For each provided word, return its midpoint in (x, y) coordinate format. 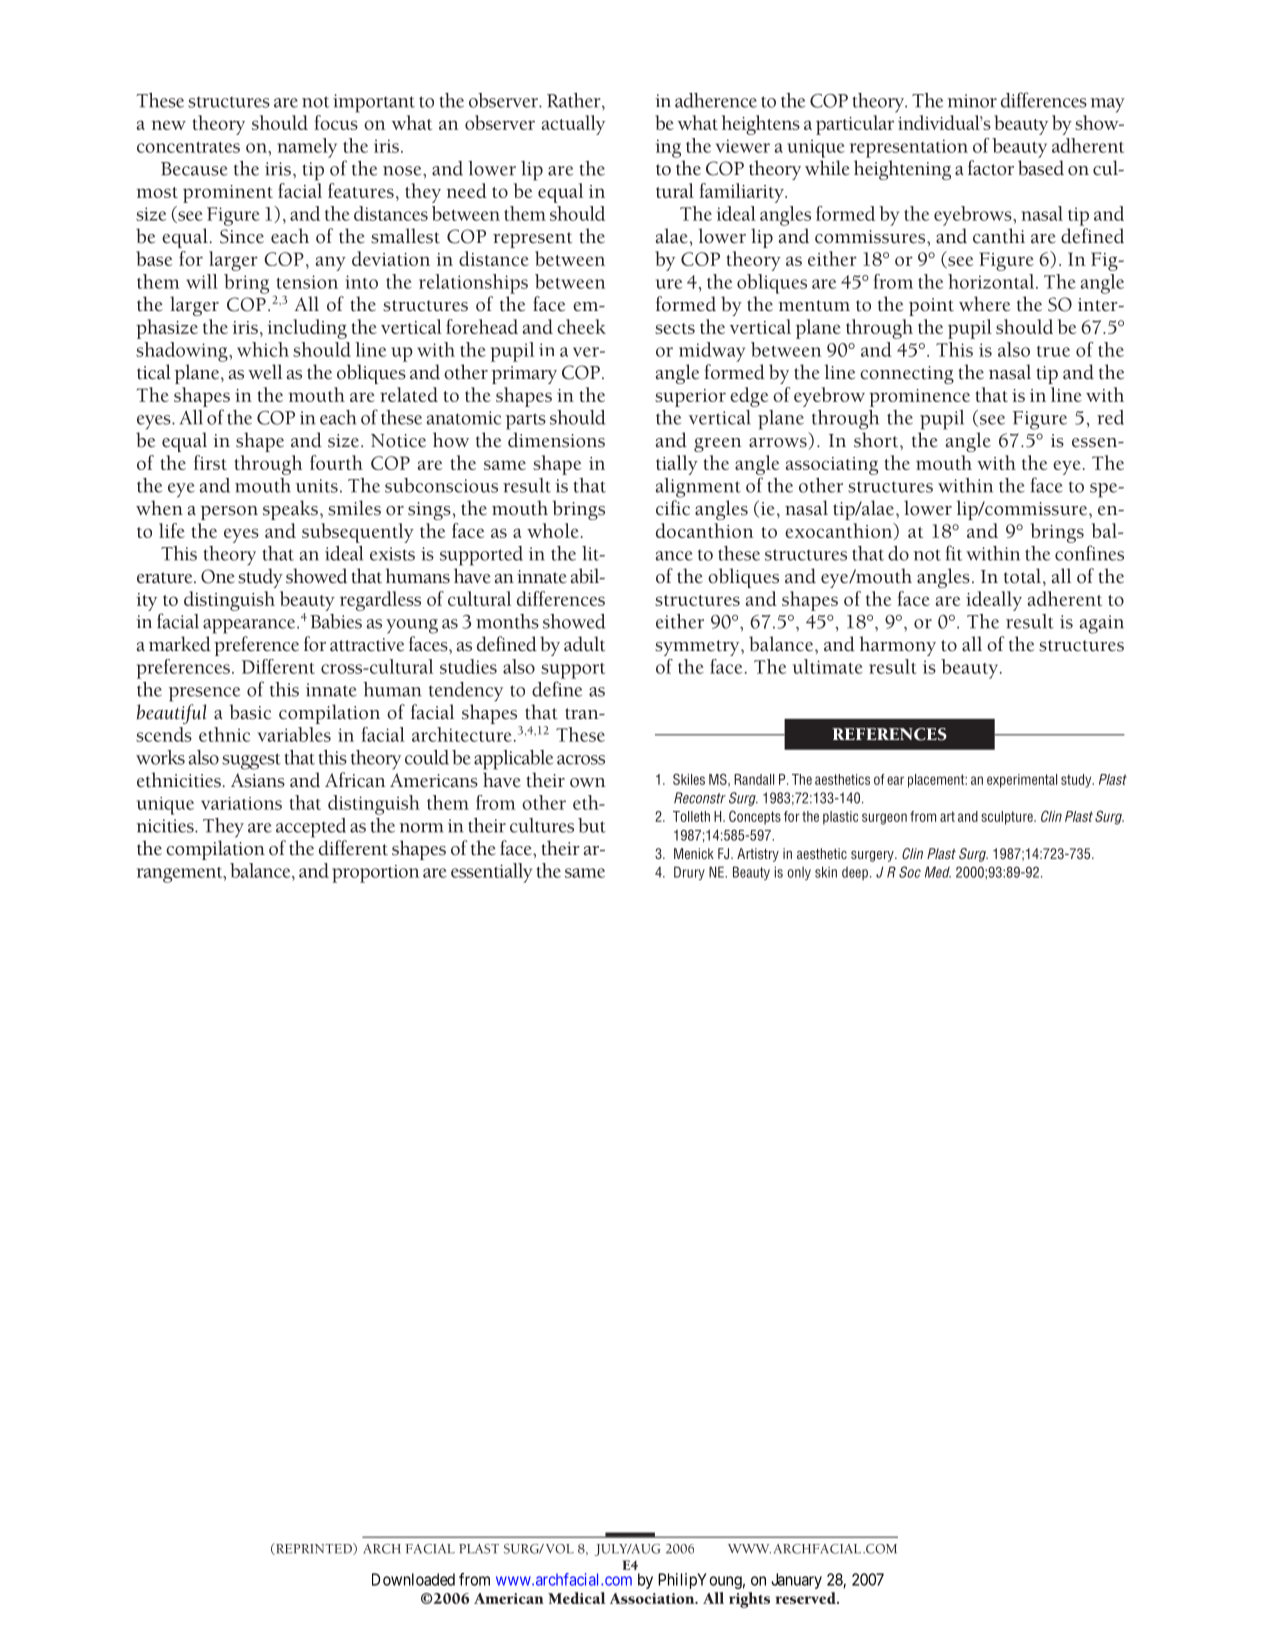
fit (954, 553)
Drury (689, 873)
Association (653, 1598)
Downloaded (413, 1579)
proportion (375, 874)
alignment (698, 488)
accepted (311, 828)
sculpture (1008, 818)
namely (307, 148)
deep (855, 873)
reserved (807, 1598)
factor (991, 168)
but (592, 825)
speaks (290, 510)
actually (573, 125)
